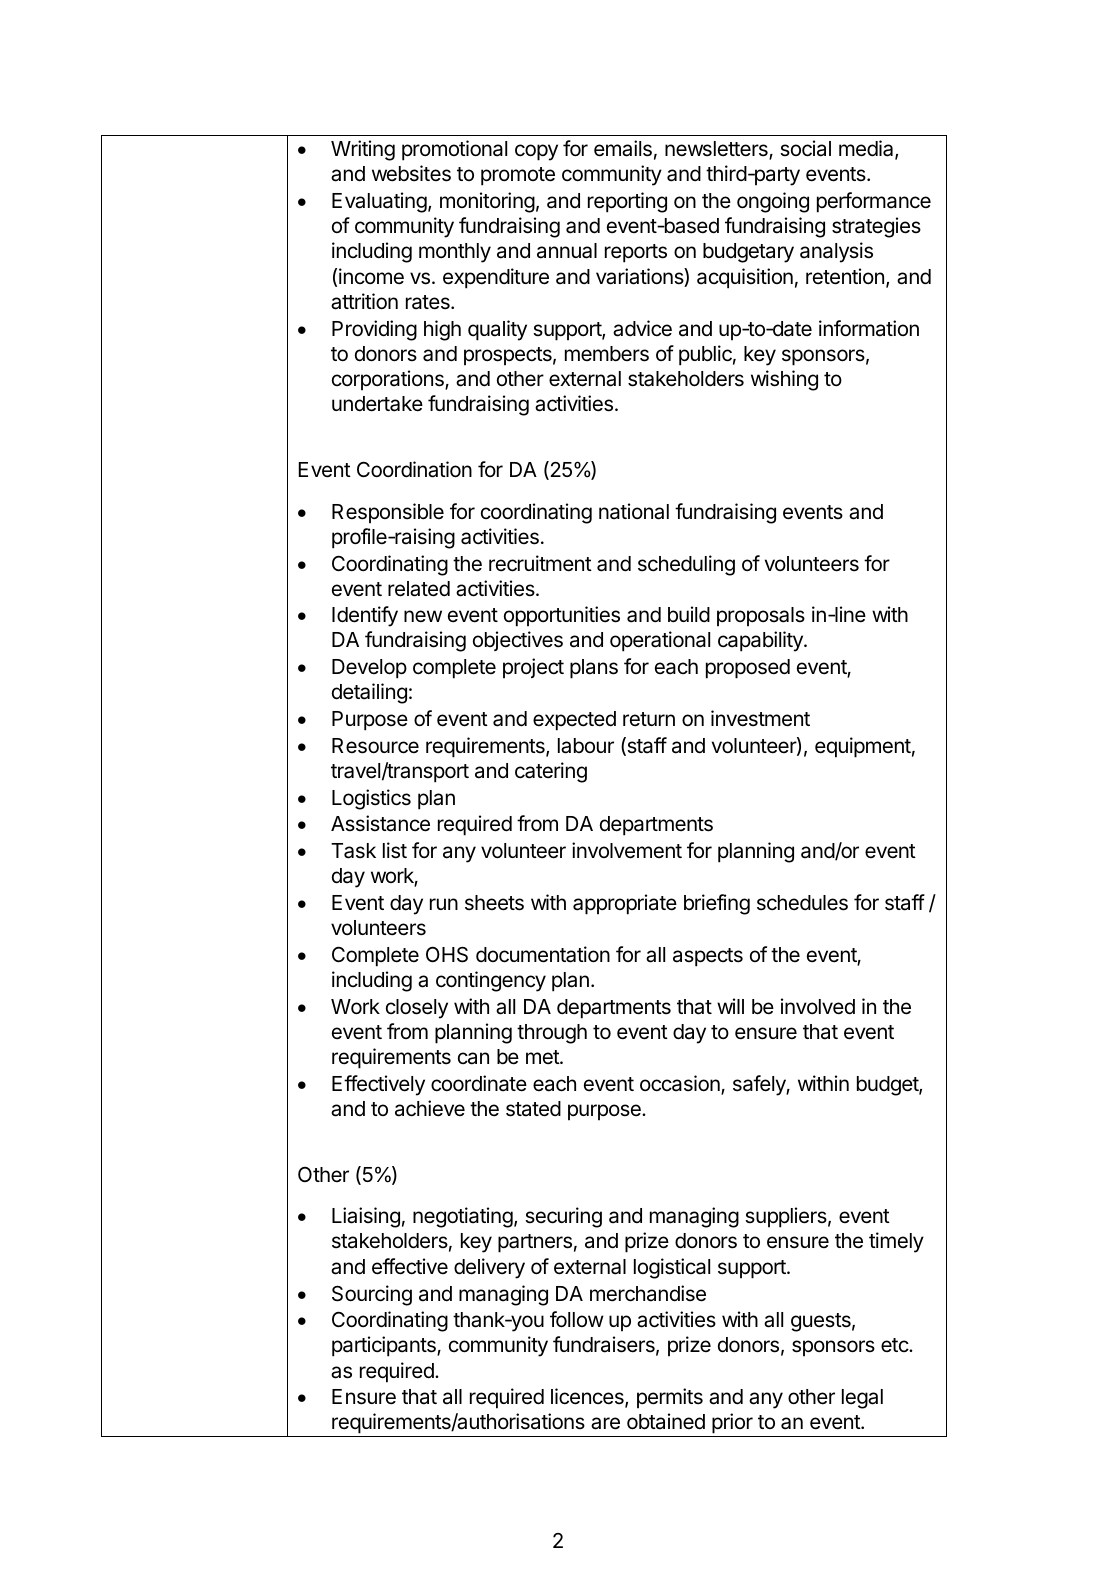 This document has width=1115, height=1576. Describe the element at coordinates (417, 1009) in the document. I see `closely` at that location.
